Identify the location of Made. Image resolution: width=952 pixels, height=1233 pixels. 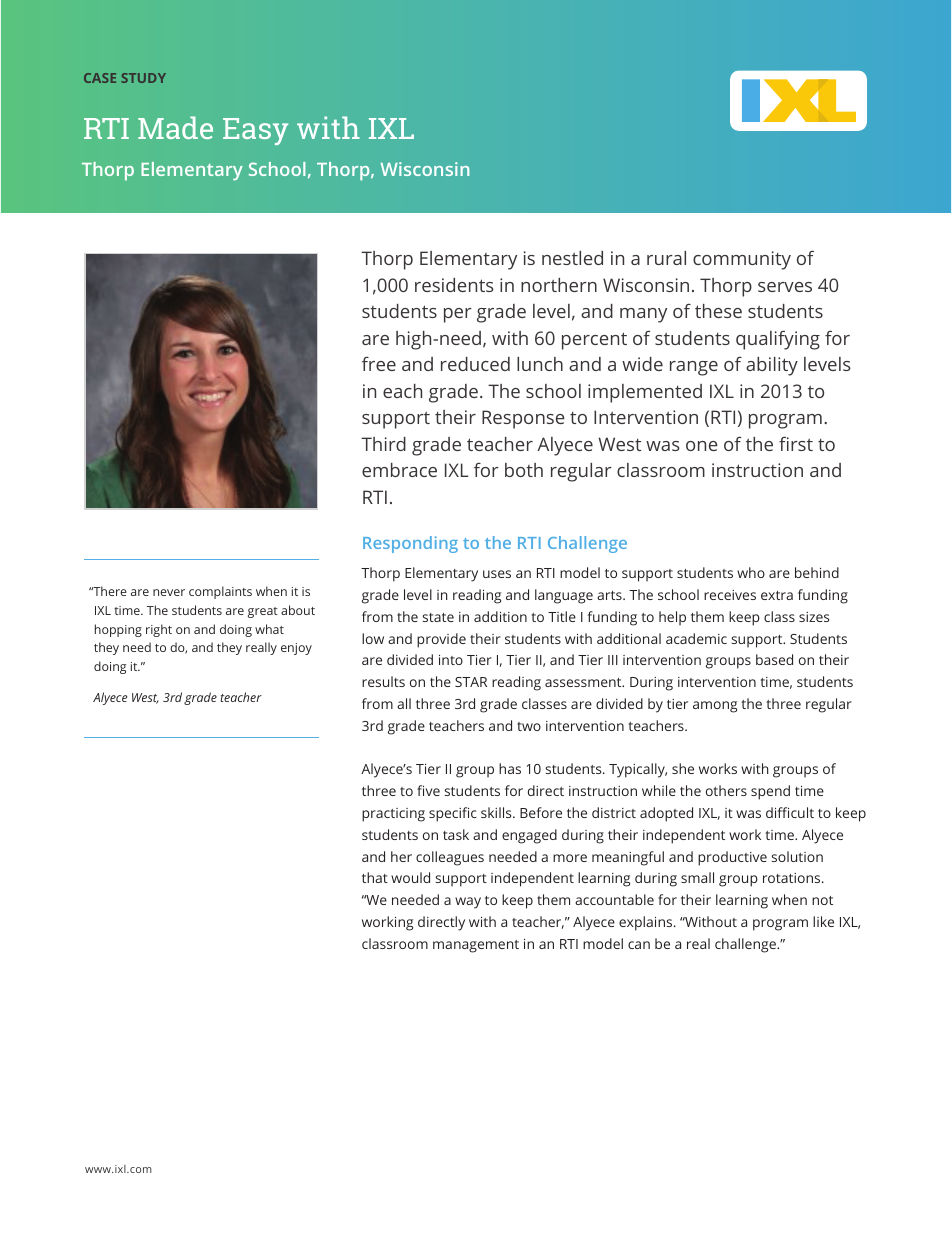
(175, 127).
